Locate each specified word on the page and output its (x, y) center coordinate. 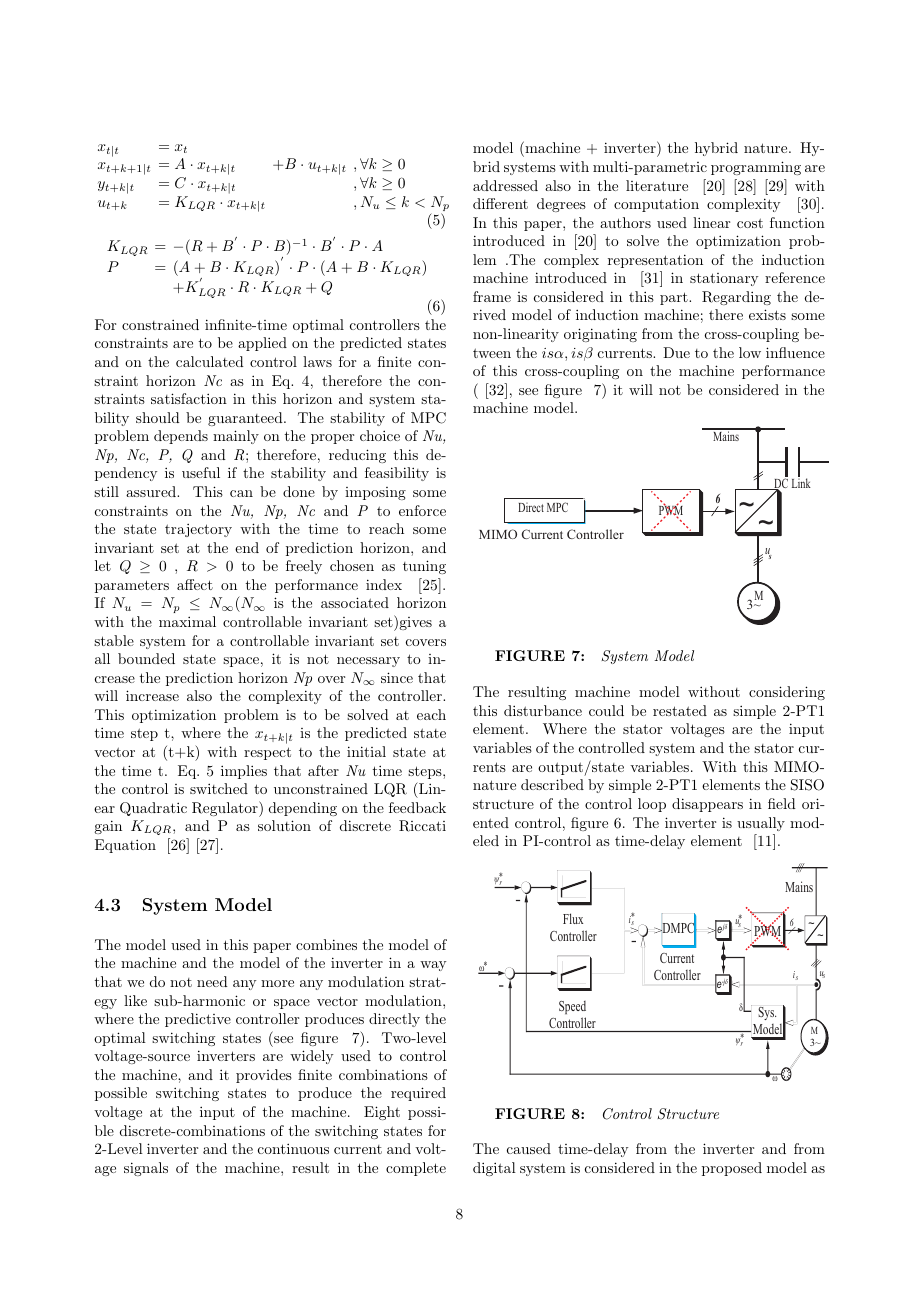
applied (262, 344)
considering (787, 693)
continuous (293, 1148)
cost (750, 223)
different (500, 203)
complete (416, 1169)
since (397, 677)
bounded (146, 658)
